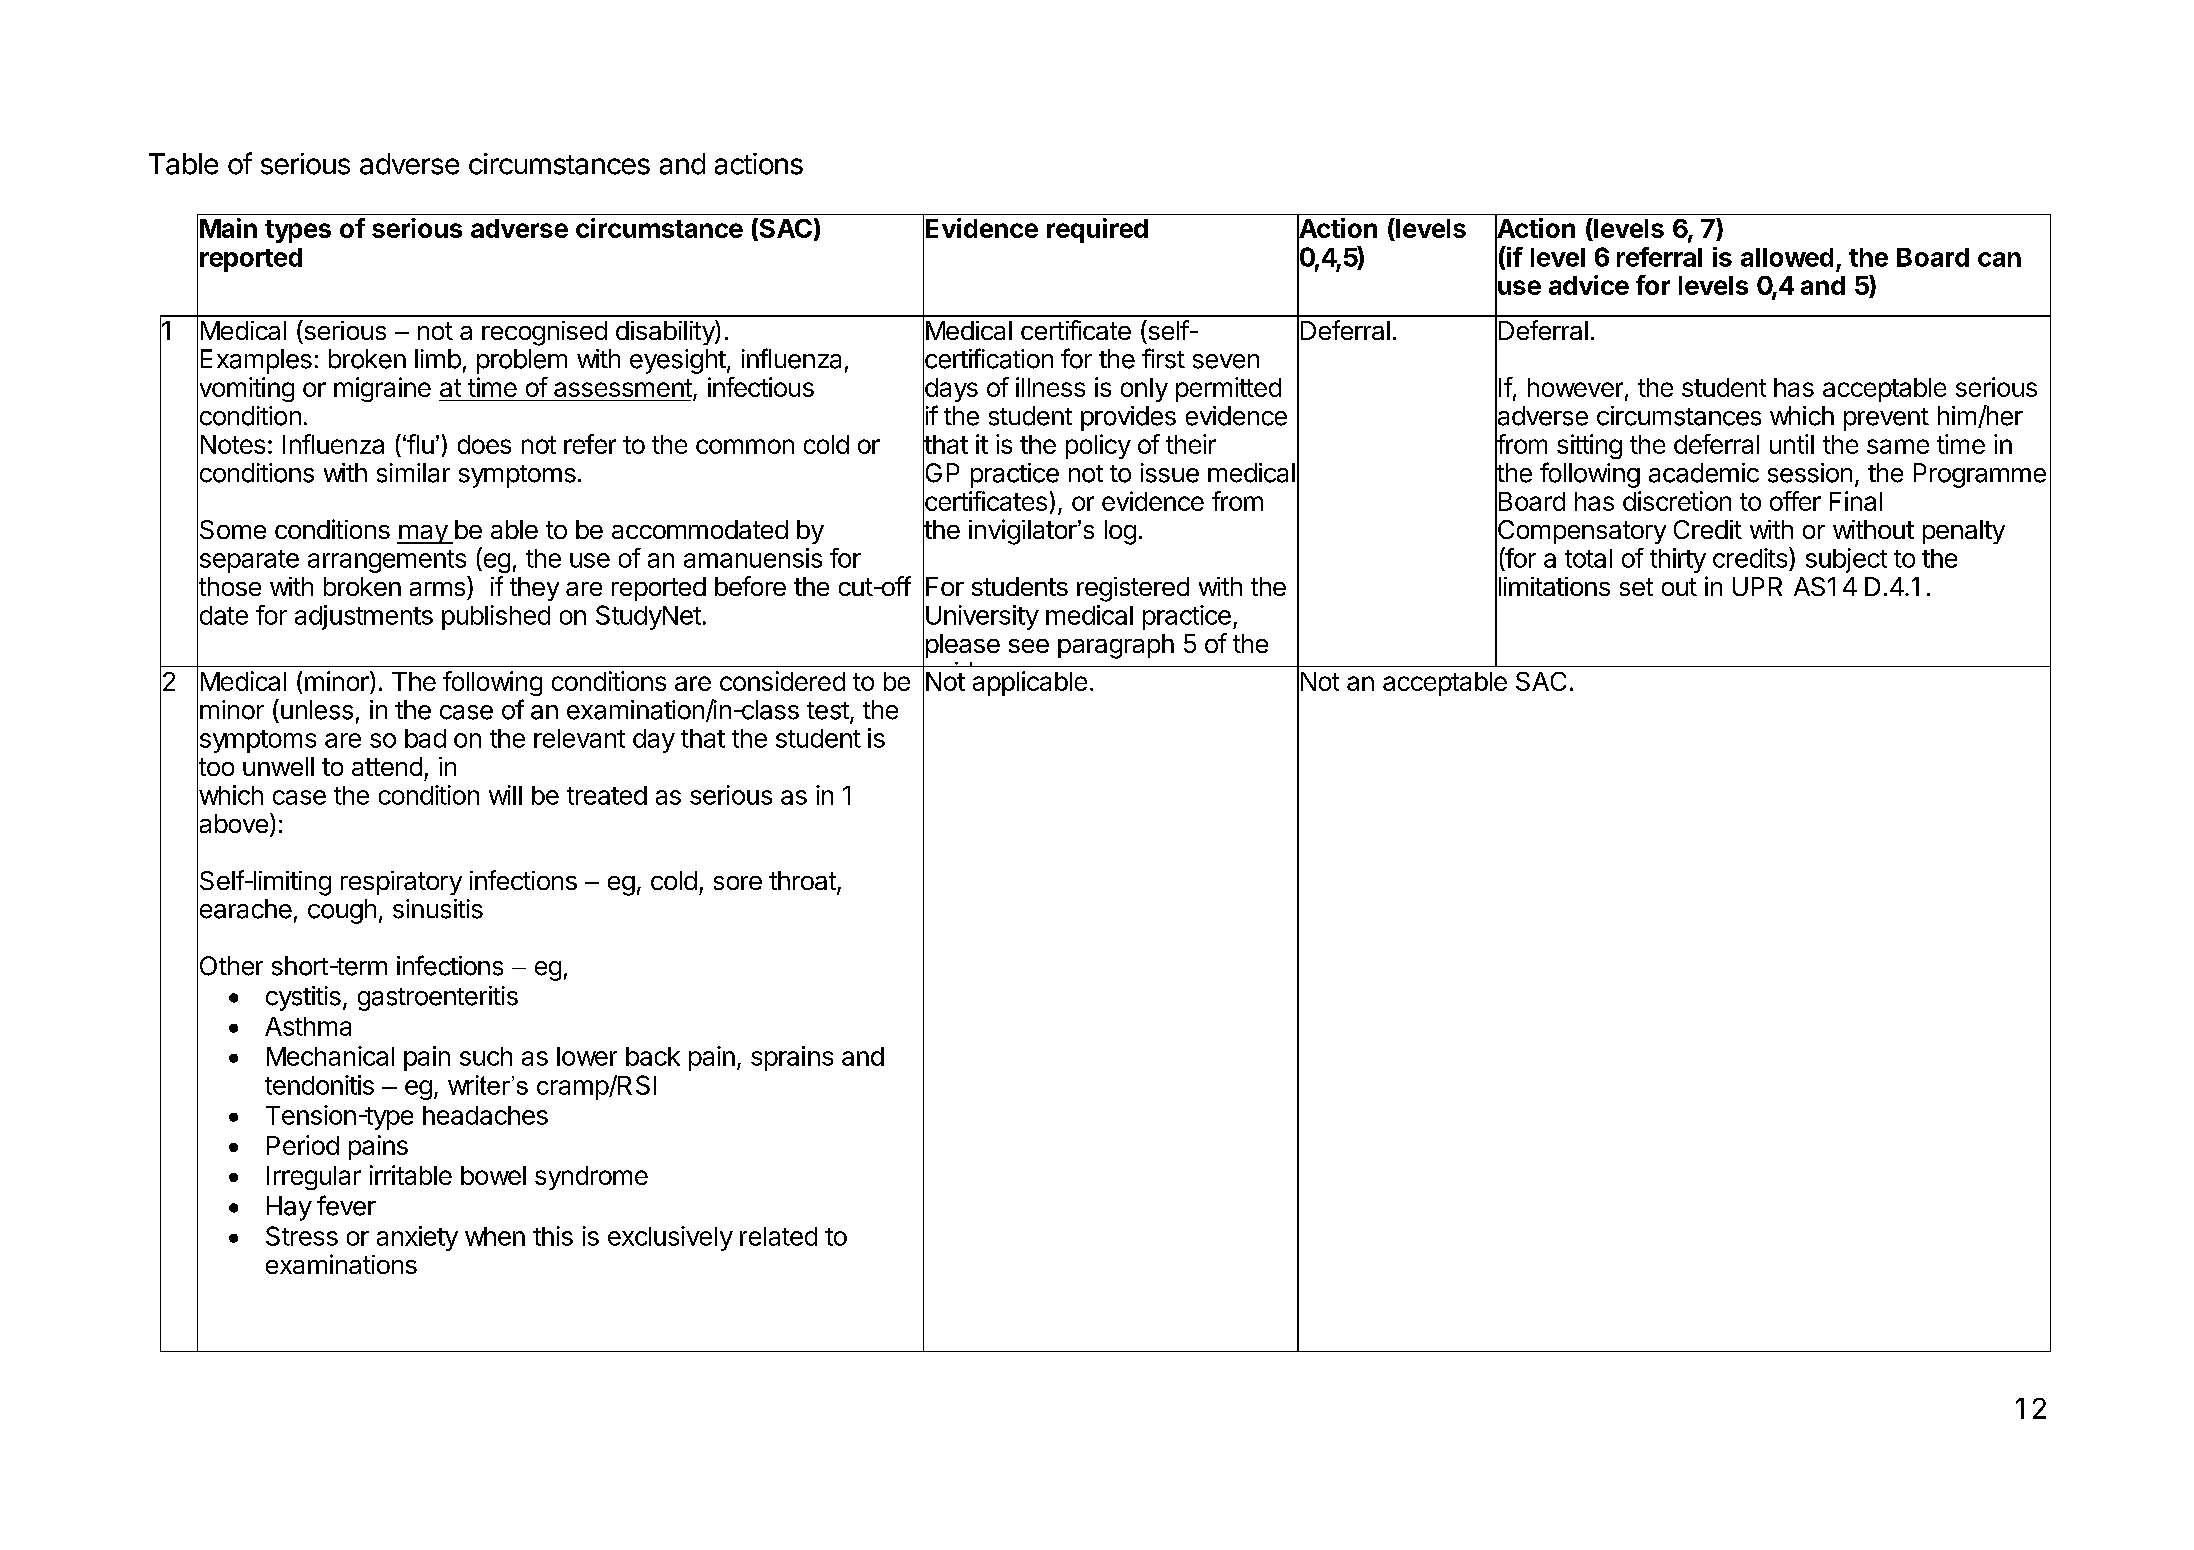  What do you see at coordinates (1757, 586) in the document?
I see `UPR` at bounding box center [1757, 586].
